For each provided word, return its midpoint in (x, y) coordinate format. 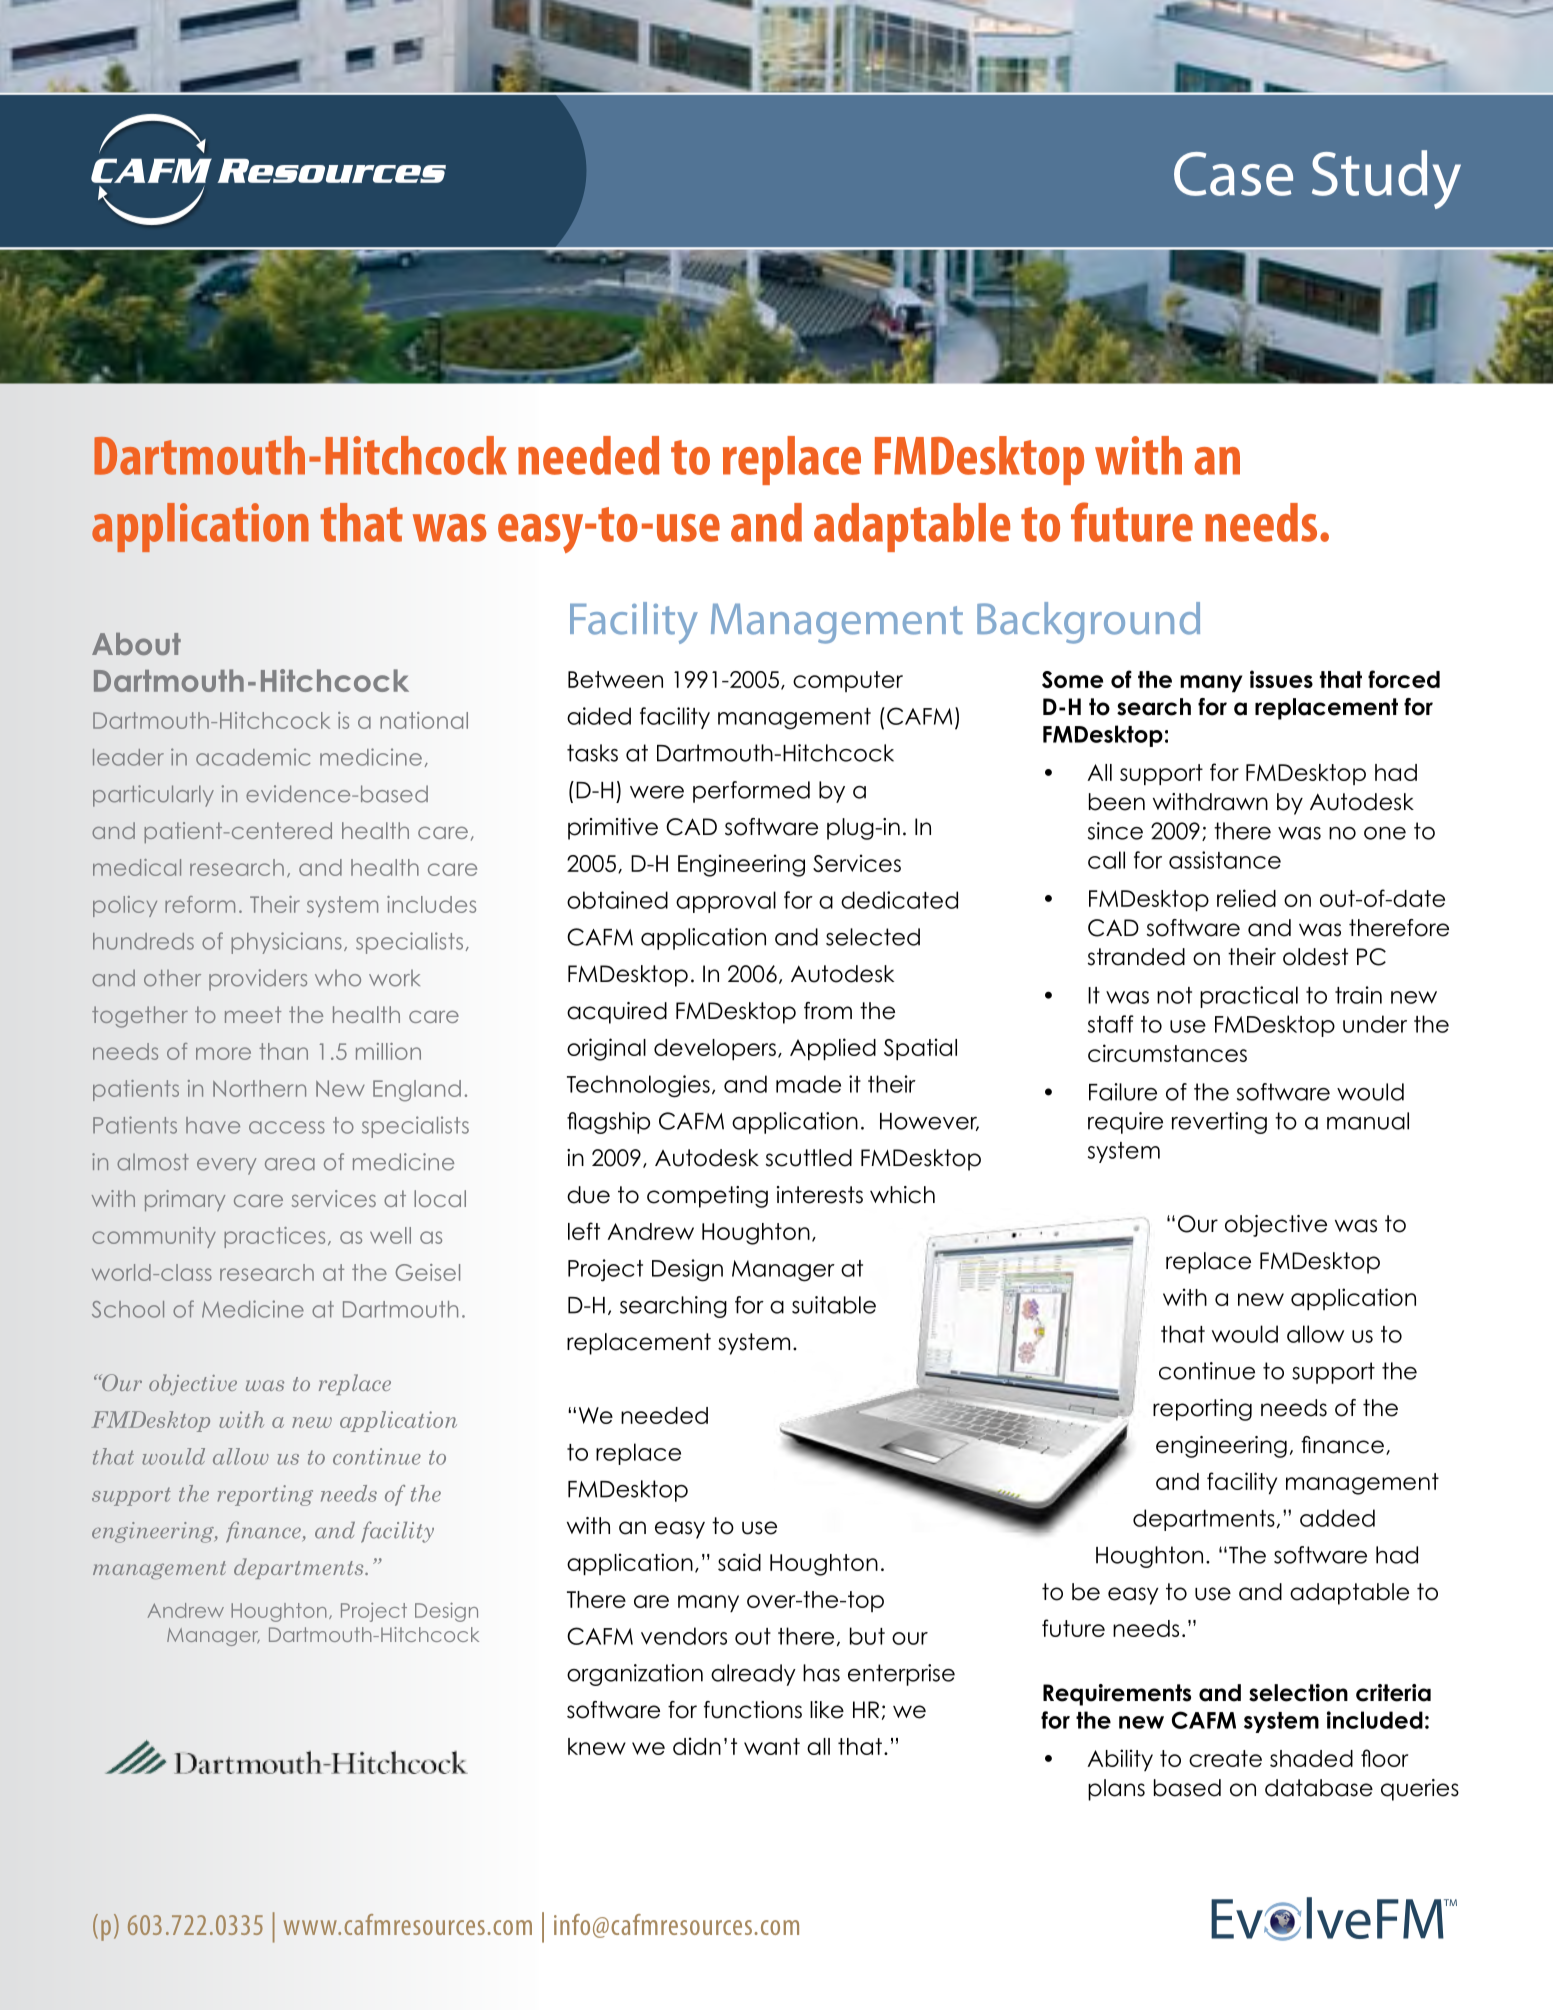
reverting (1219, 1123)
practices (274, 1237)
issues (1281, 679)
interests (820, 1195)
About (136, 644)
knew (597, 1746)
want (772, 1746)
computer (848, 681)
